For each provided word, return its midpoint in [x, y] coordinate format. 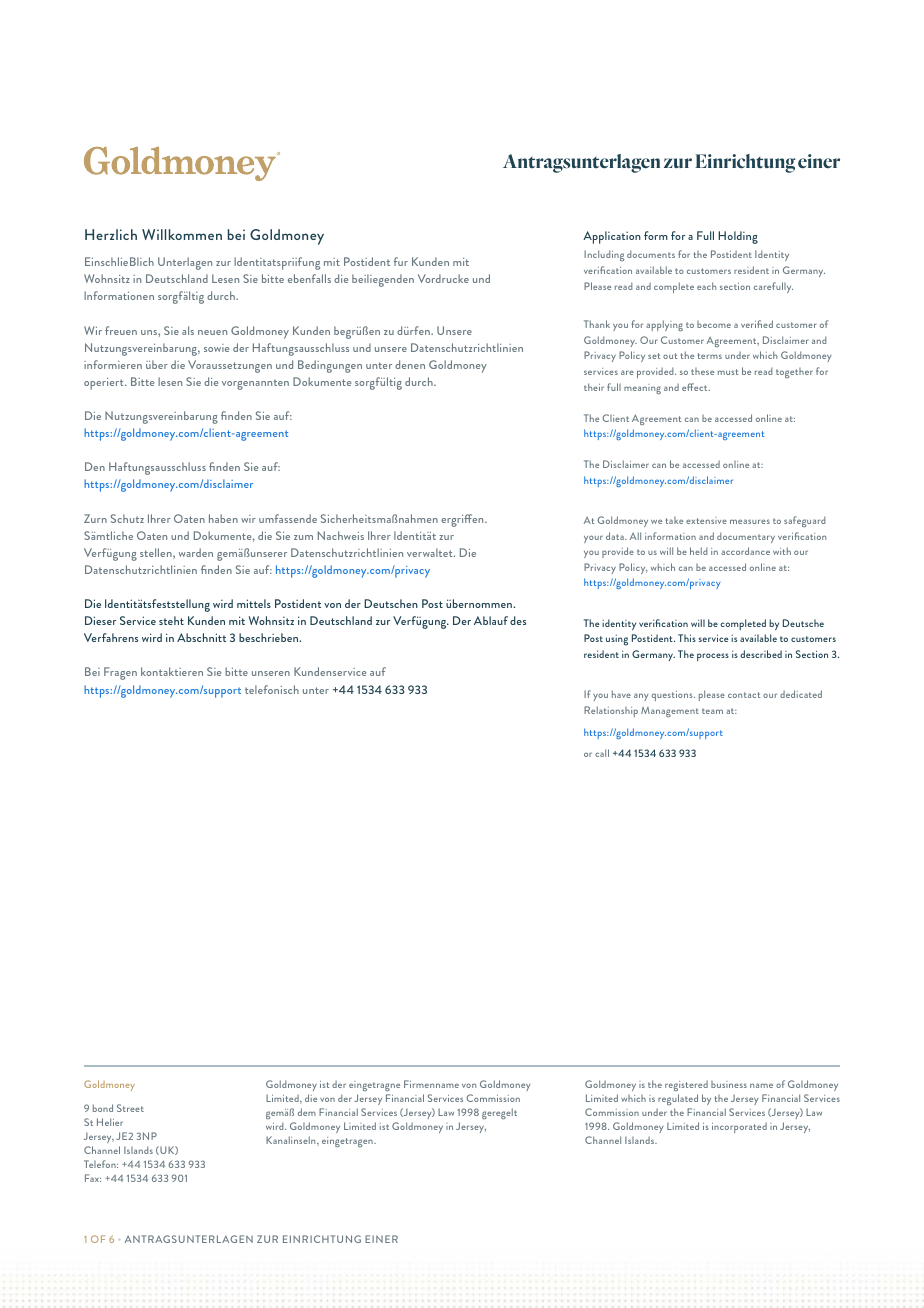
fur [401, 261]
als [188, 330]
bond [103, 1108]
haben [223, 518]
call [602, 753]
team [712, 711]
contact [744, 695]
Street [130, 1108]
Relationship [611, 711]
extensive [706, 520]
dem [307, 1112]
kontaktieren [172, 671]
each [706, 286]
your [593, 539]
